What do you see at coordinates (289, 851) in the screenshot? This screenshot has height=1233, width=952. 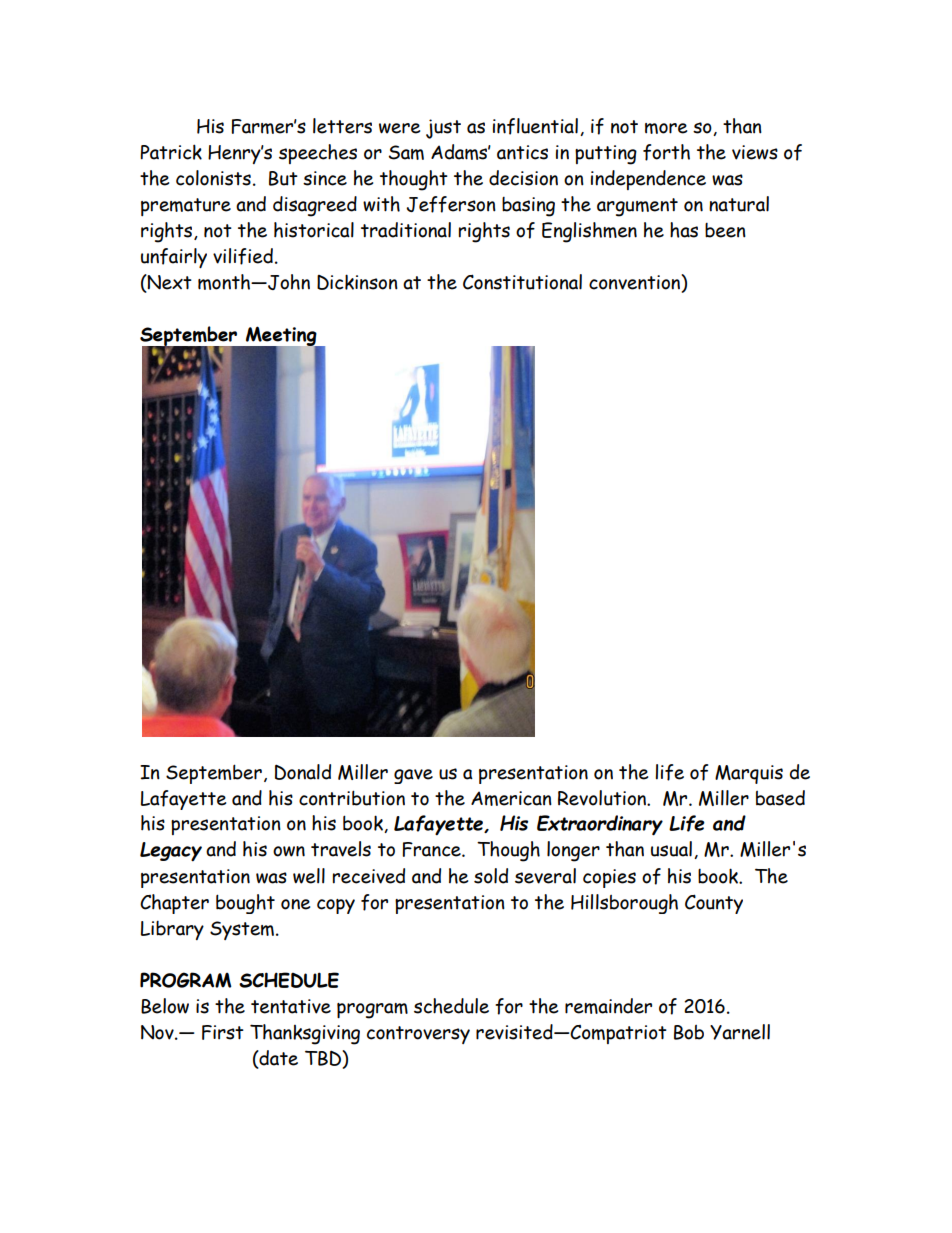 I see `own` at bounding box center [289, 851].
